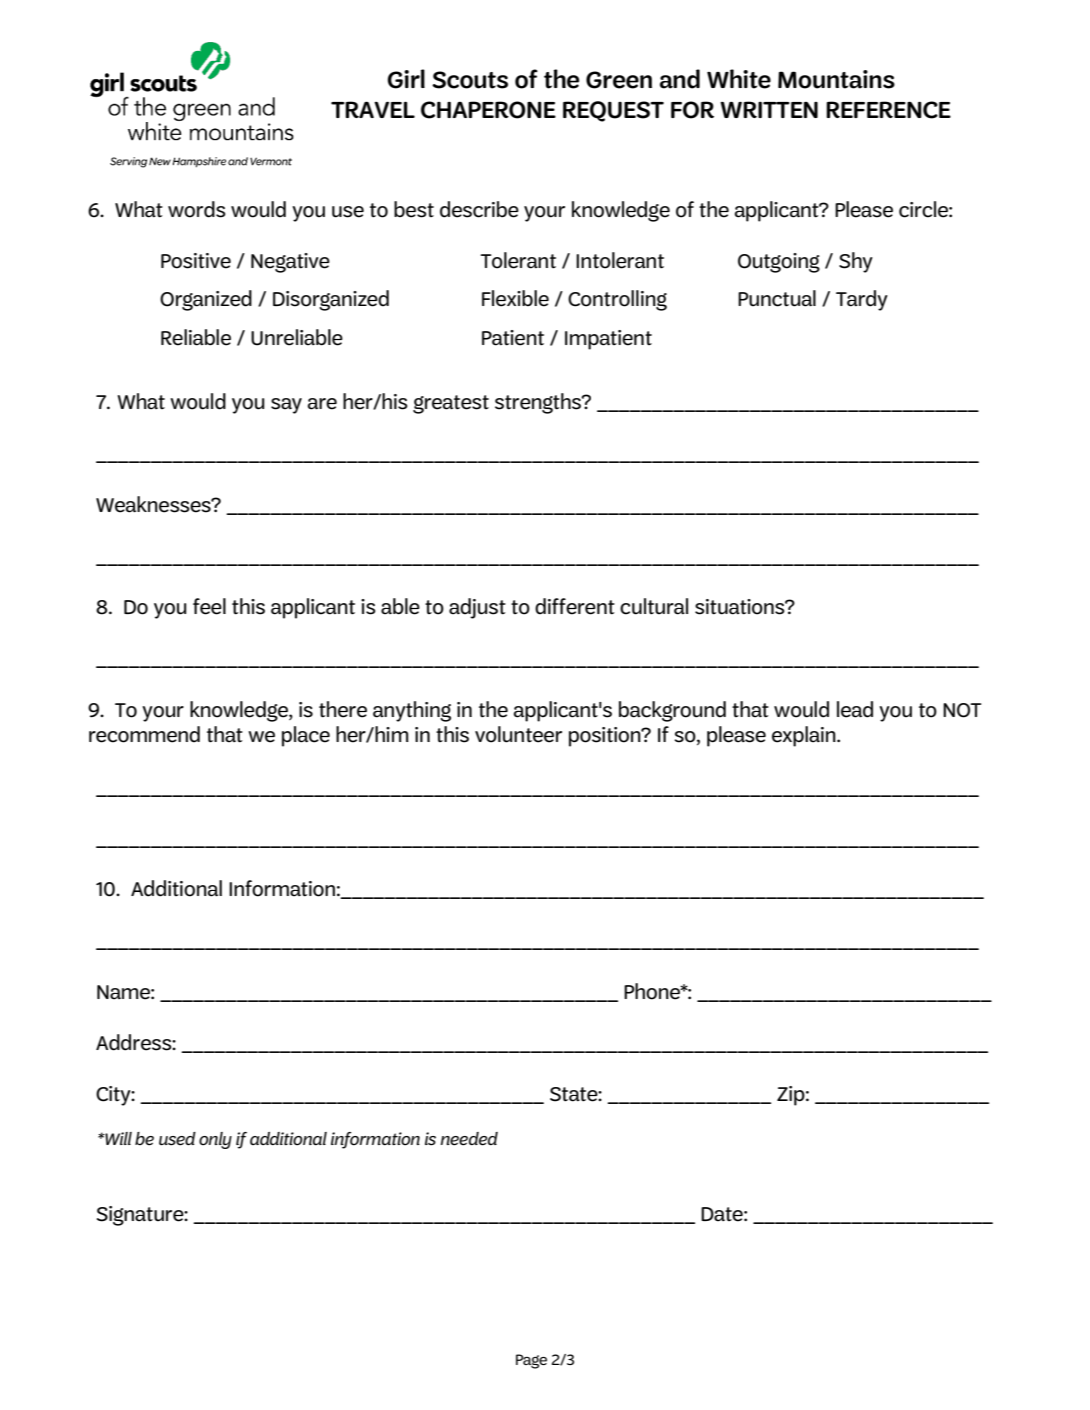 This document has width=1090, height=1410. Describe the element at coordinates (215, 1140) in the document. I see `only` at that location.
